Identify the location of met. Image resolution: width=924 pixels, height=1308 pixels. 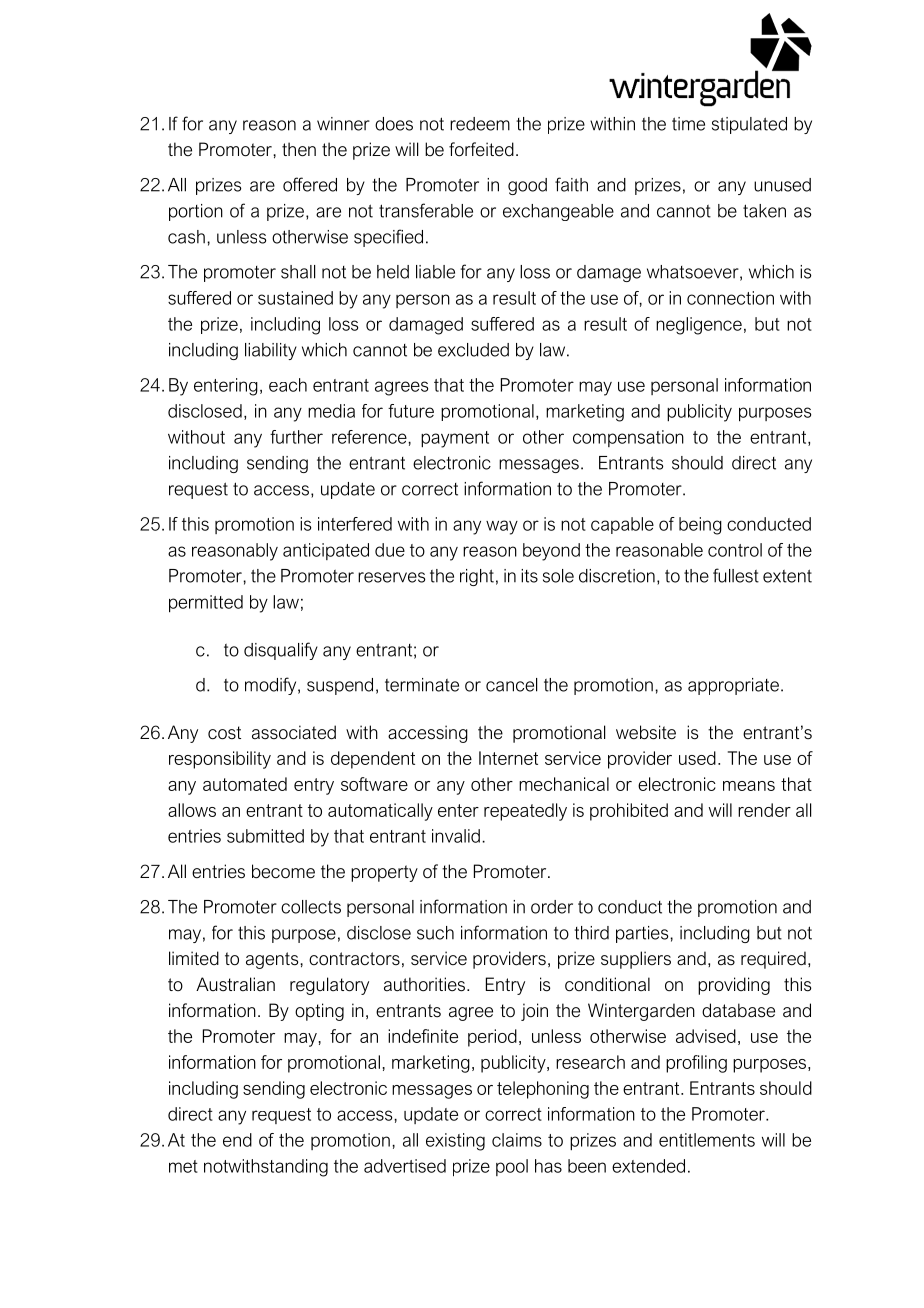
(183, 1166).
